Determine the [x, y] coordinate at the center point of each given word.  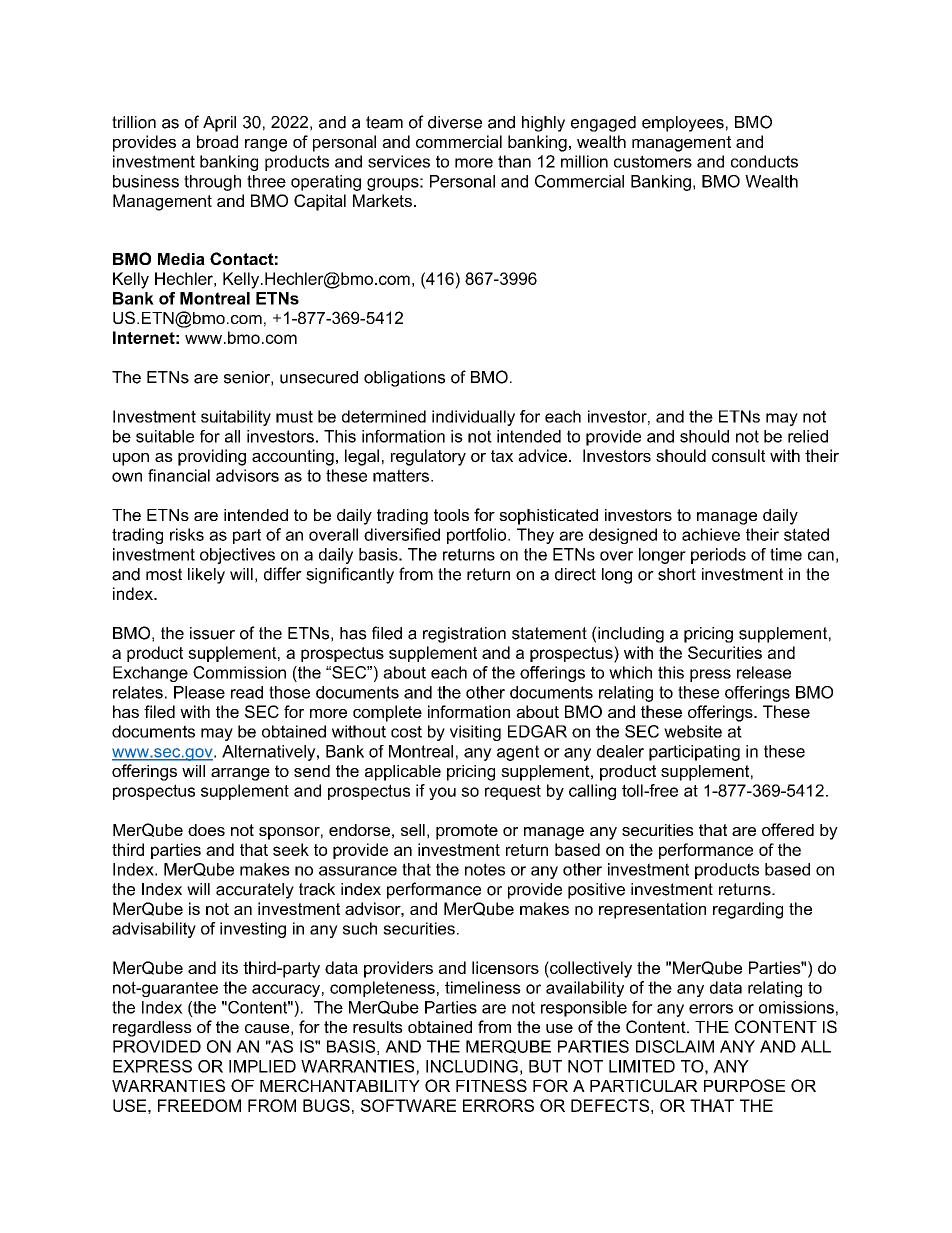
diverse [455, 122]
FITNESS [491, 1085]
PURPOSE [744, 1085]
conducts [764, 161]
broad [217, 141]
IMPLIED [262, 1066]
